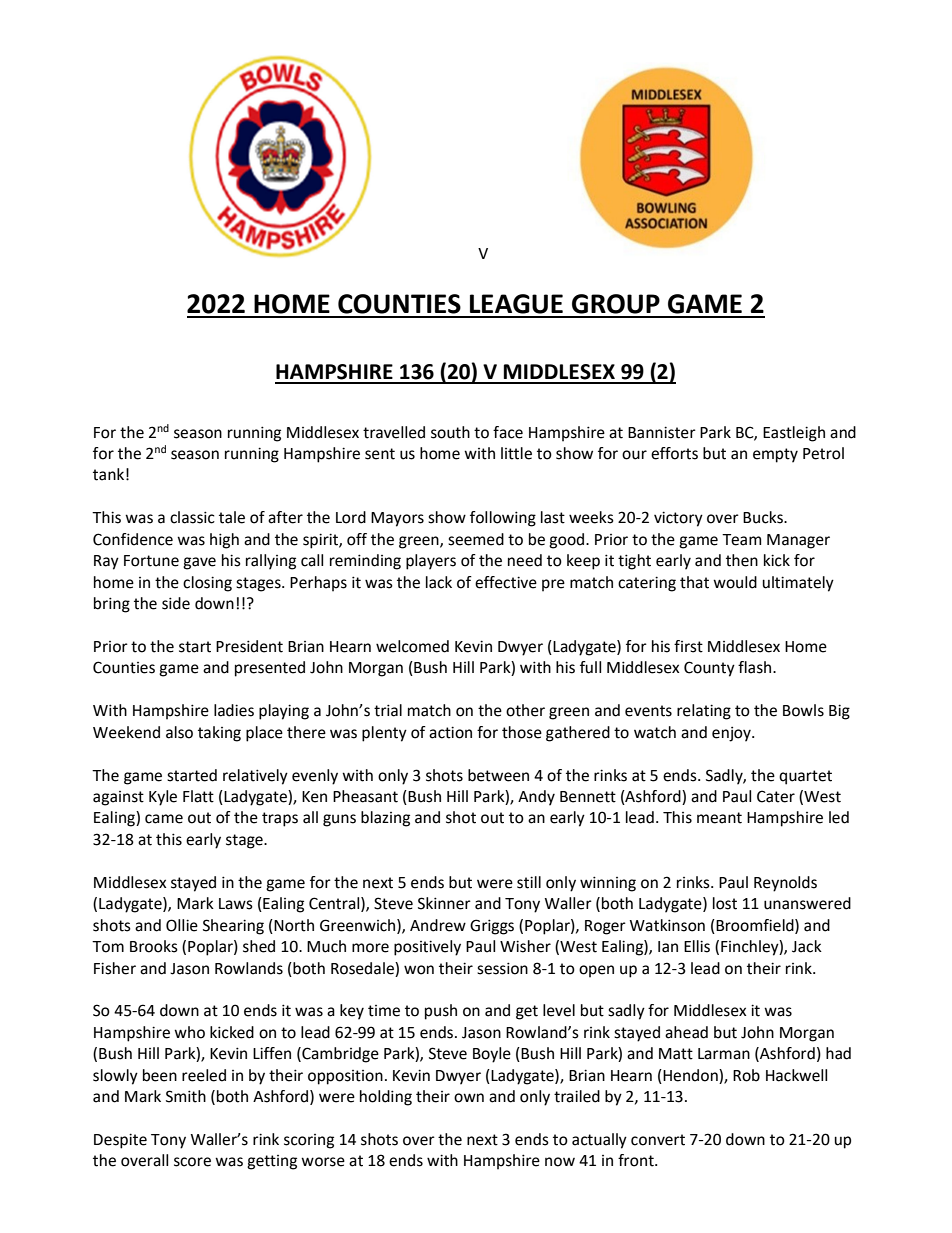 The width and height of the screenshot is (952, 1233). I want to click on empty, so click(775, 455).
